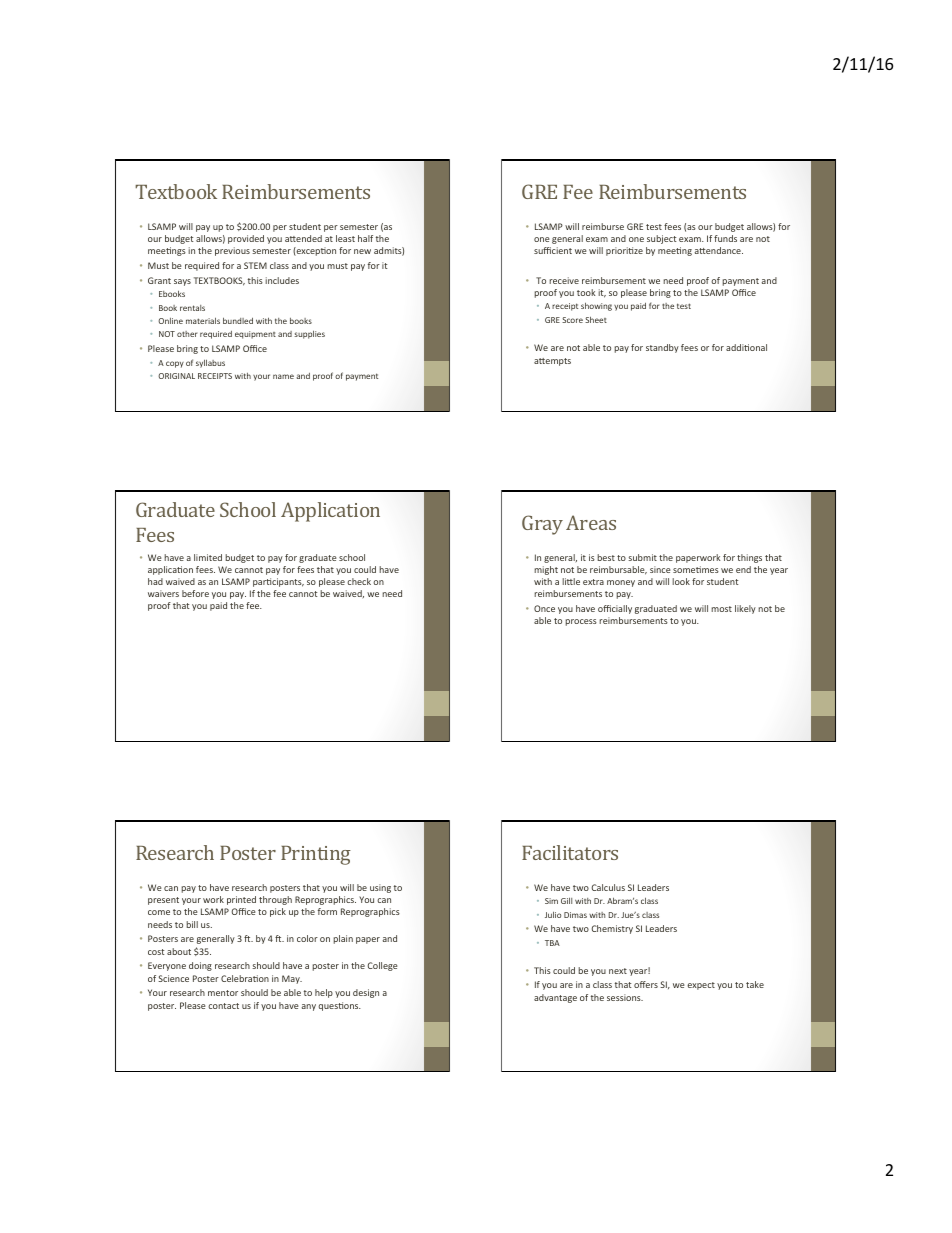 Image resolution: width=952 pixels, height=1233 pixels. Describe the element at coordinates (223, 993) in the page. I see `mentor` at that location.
